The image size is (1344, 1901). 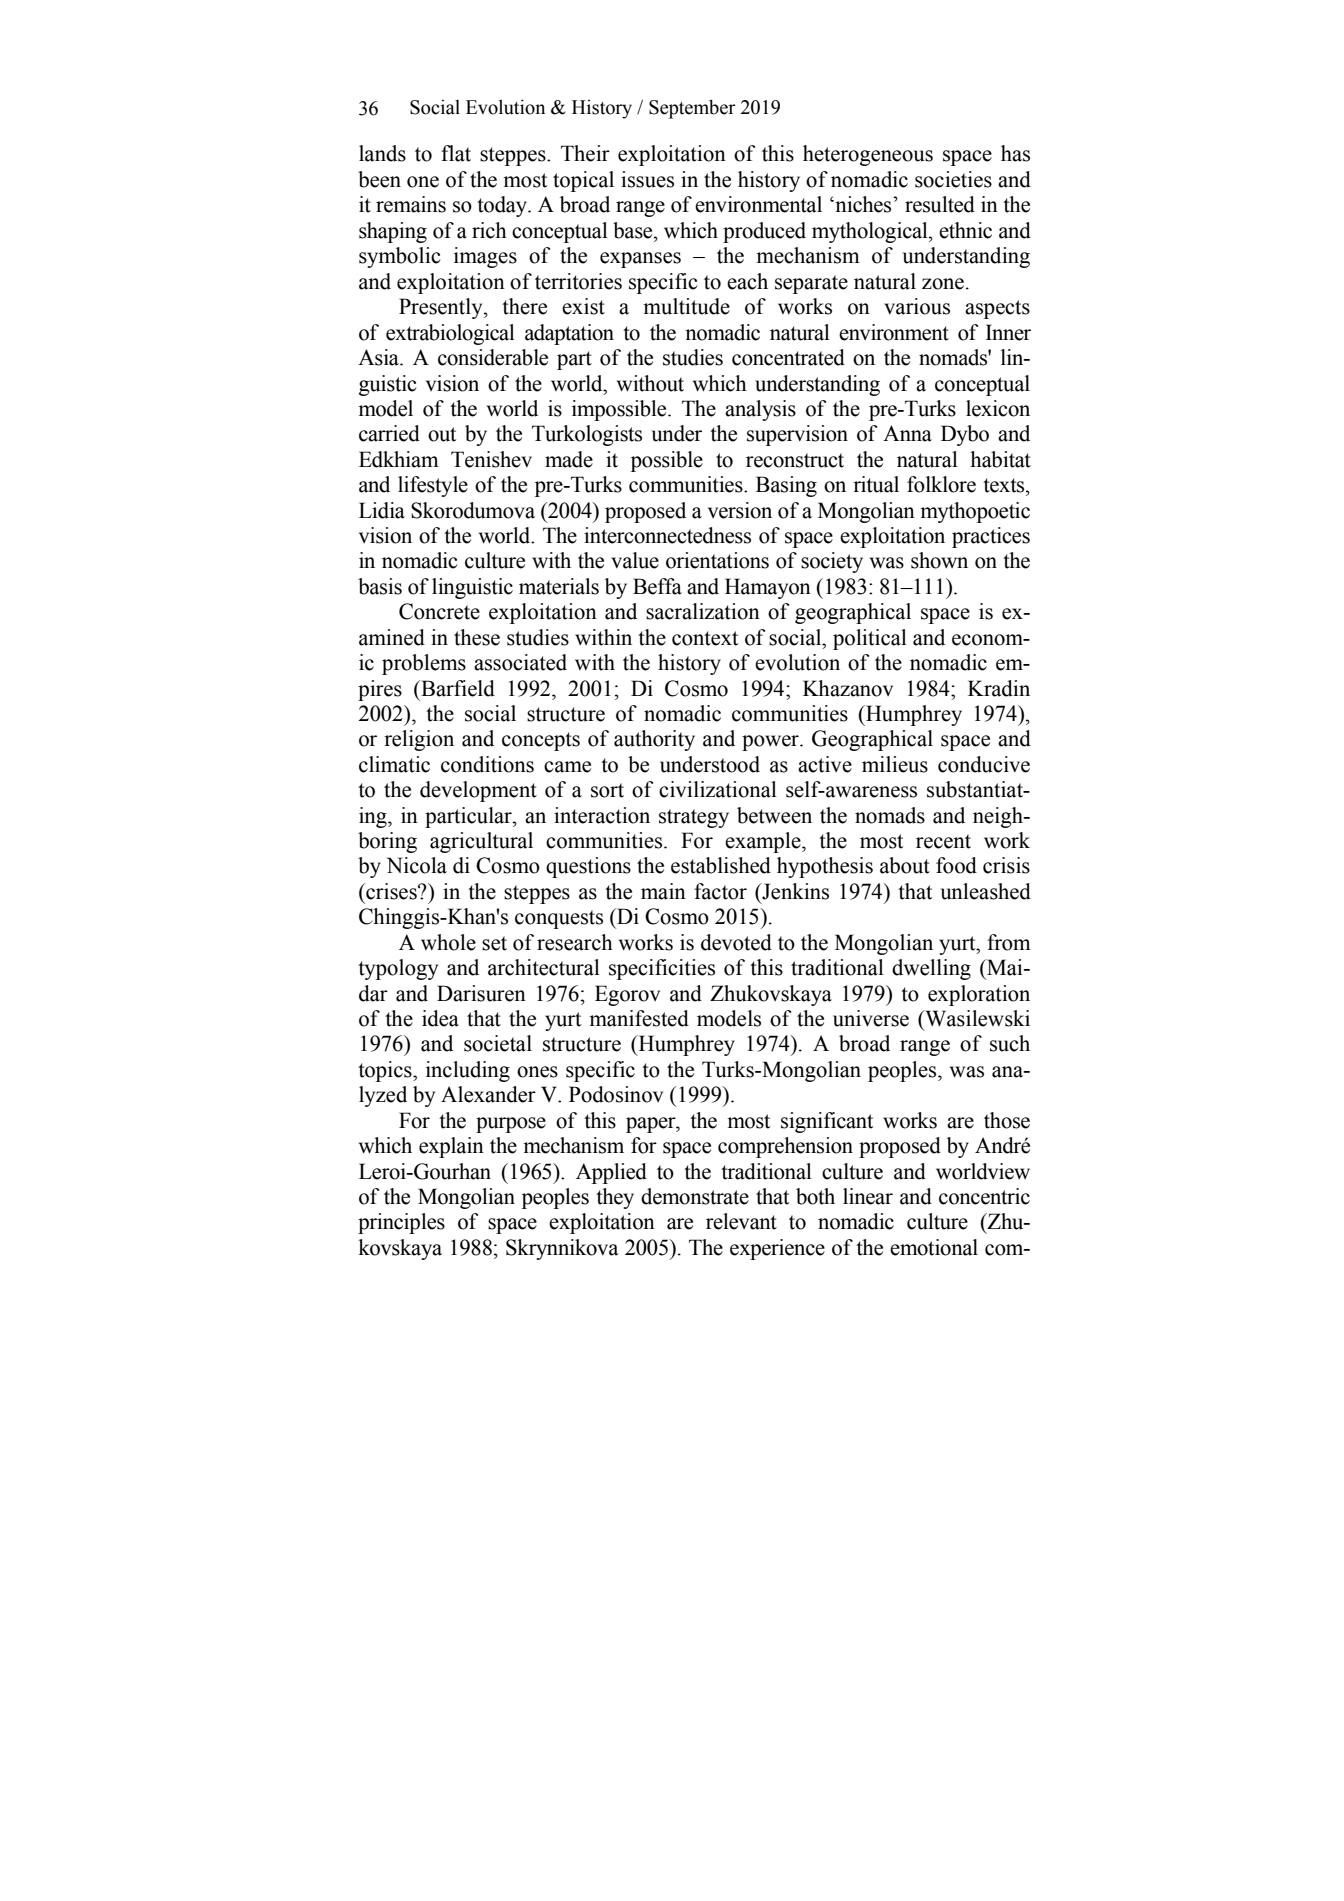 What do you see at coordinates (705, 638) in the screenshot?
I see `context` at bounding box center [705, 638].
